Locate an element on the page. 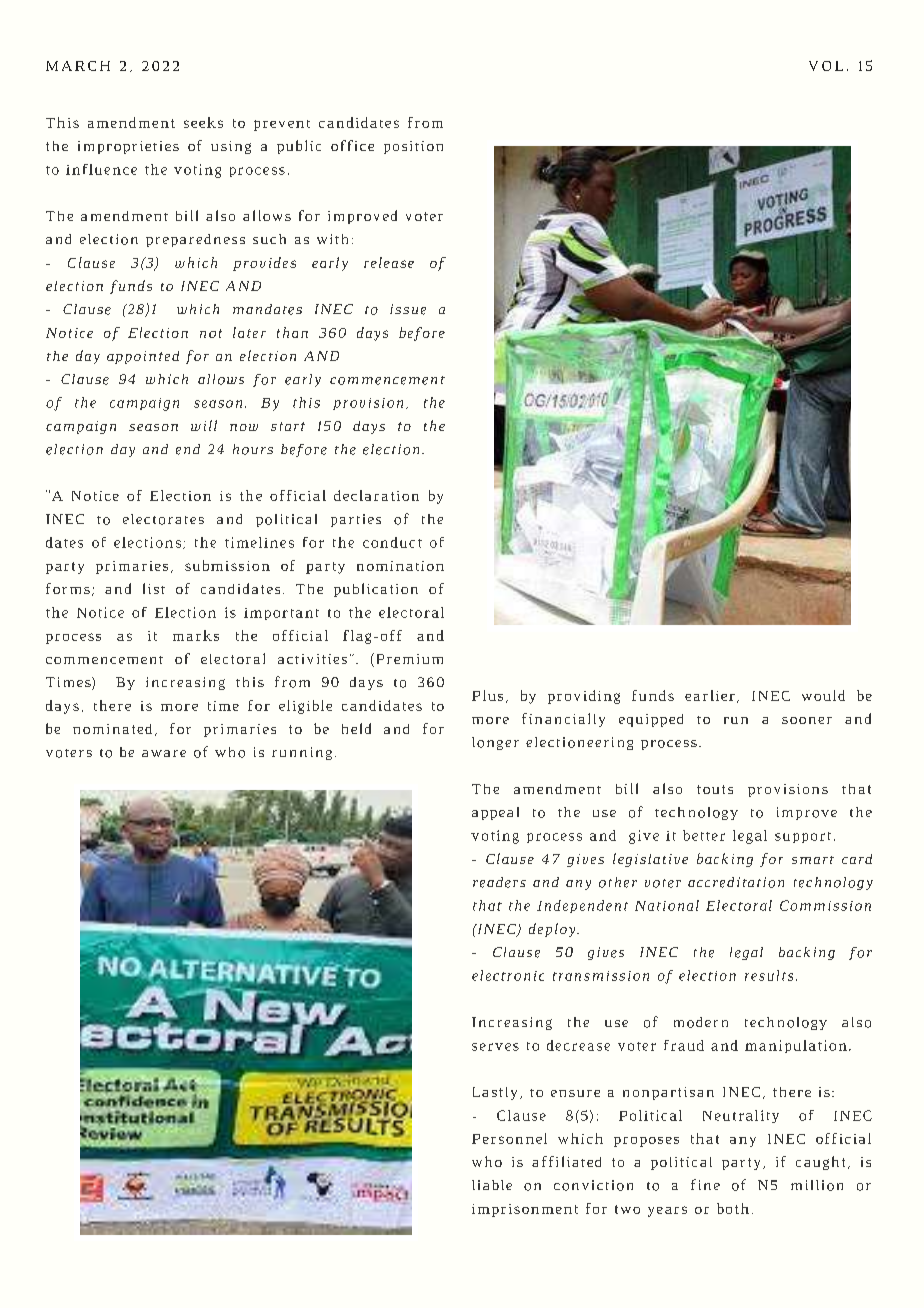 Image resolution: width=924 pixels, height=1308 pixels. position is located at coordinates (413, 147).
